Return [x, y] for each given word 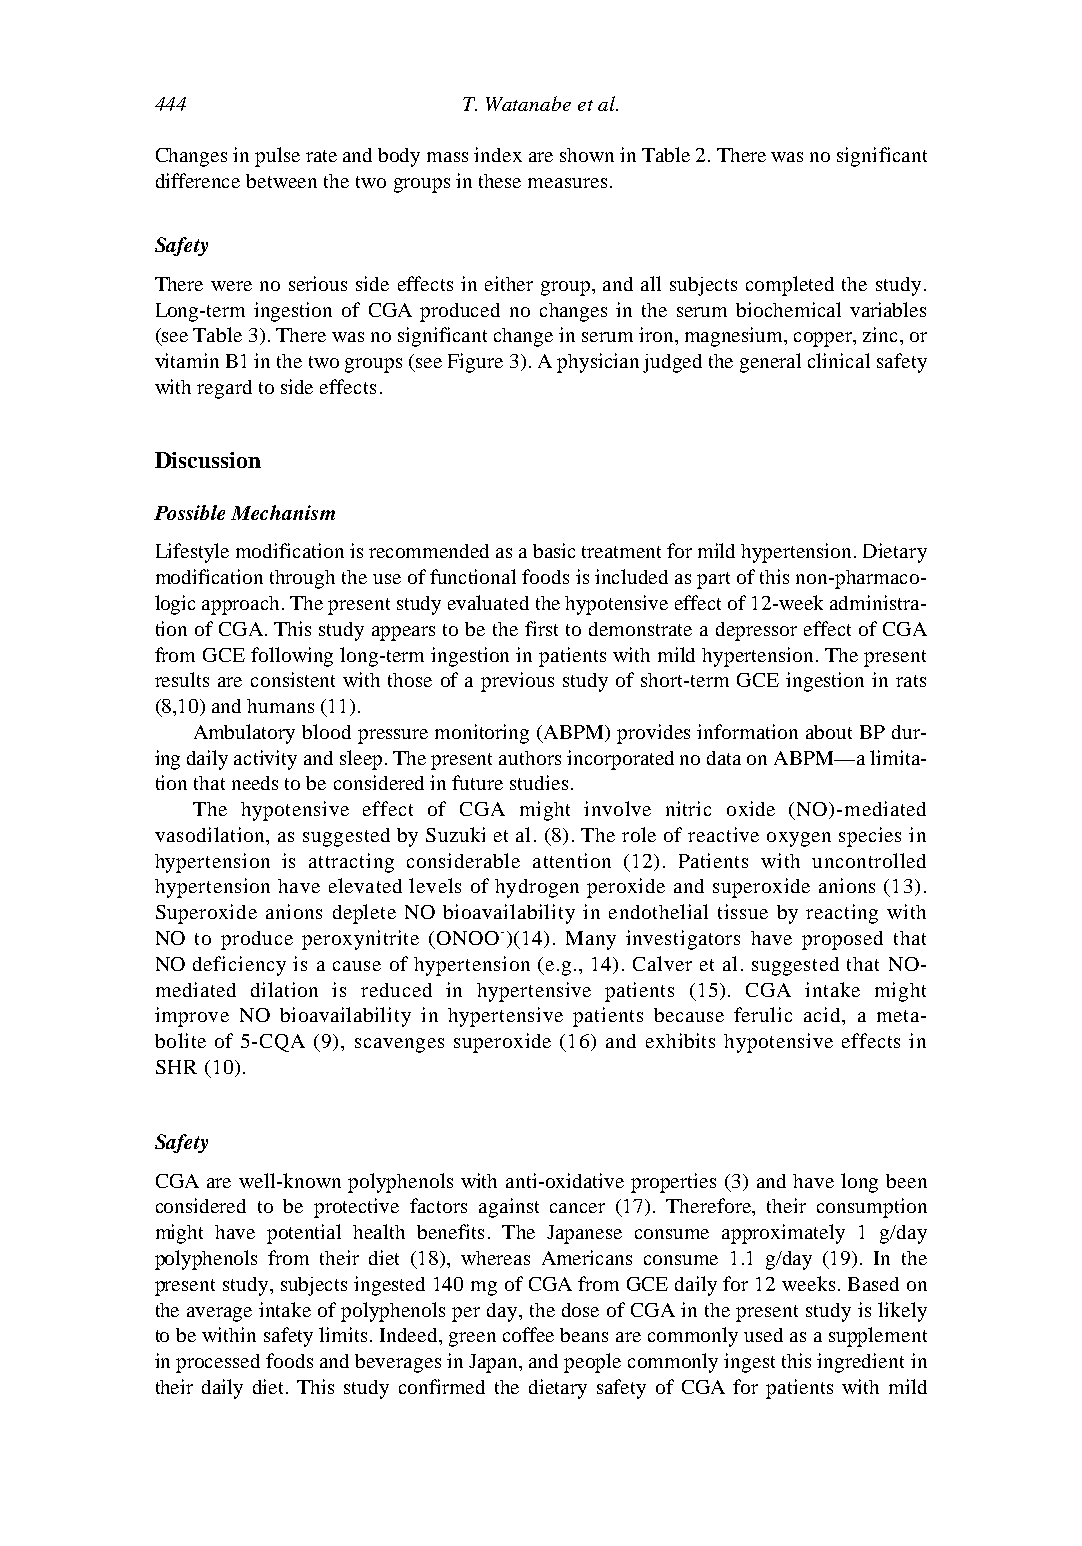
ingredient [860, 1363]
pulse [277, 157]
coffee [528, 1334]
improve [192, 1017]
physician [598, 363]
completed [790, 286]
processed [218, 1363]
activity [265, 760]
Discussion [208, 460]
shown [587, 155]
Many [591, 940]
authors [530, 758]
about [829, 732]
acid [823, 1014]
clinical [839, 360]
